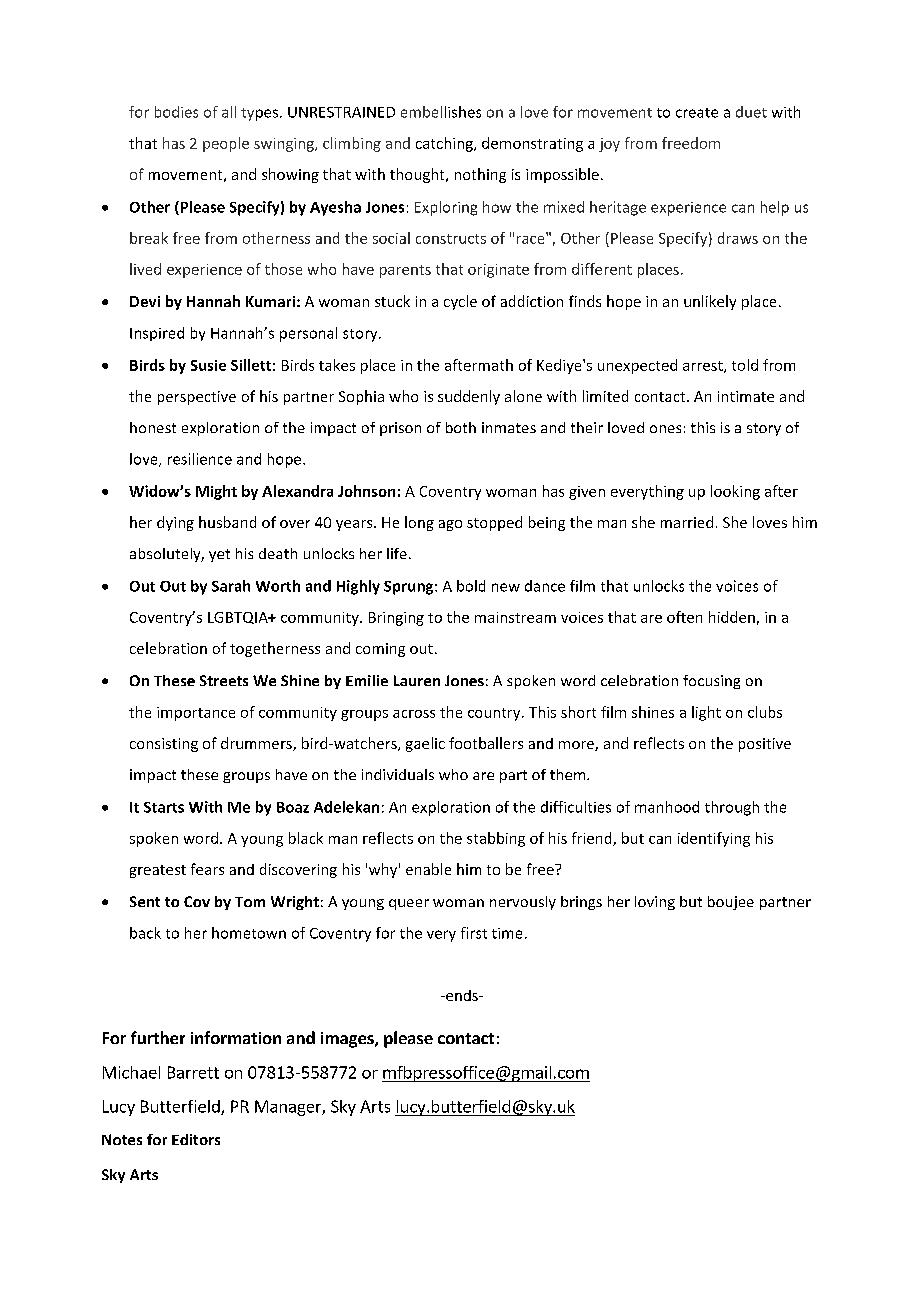 The image size is (924, 1308). Describe the element at coordinates (207, 869) in the document. I see `fears` at that location.
